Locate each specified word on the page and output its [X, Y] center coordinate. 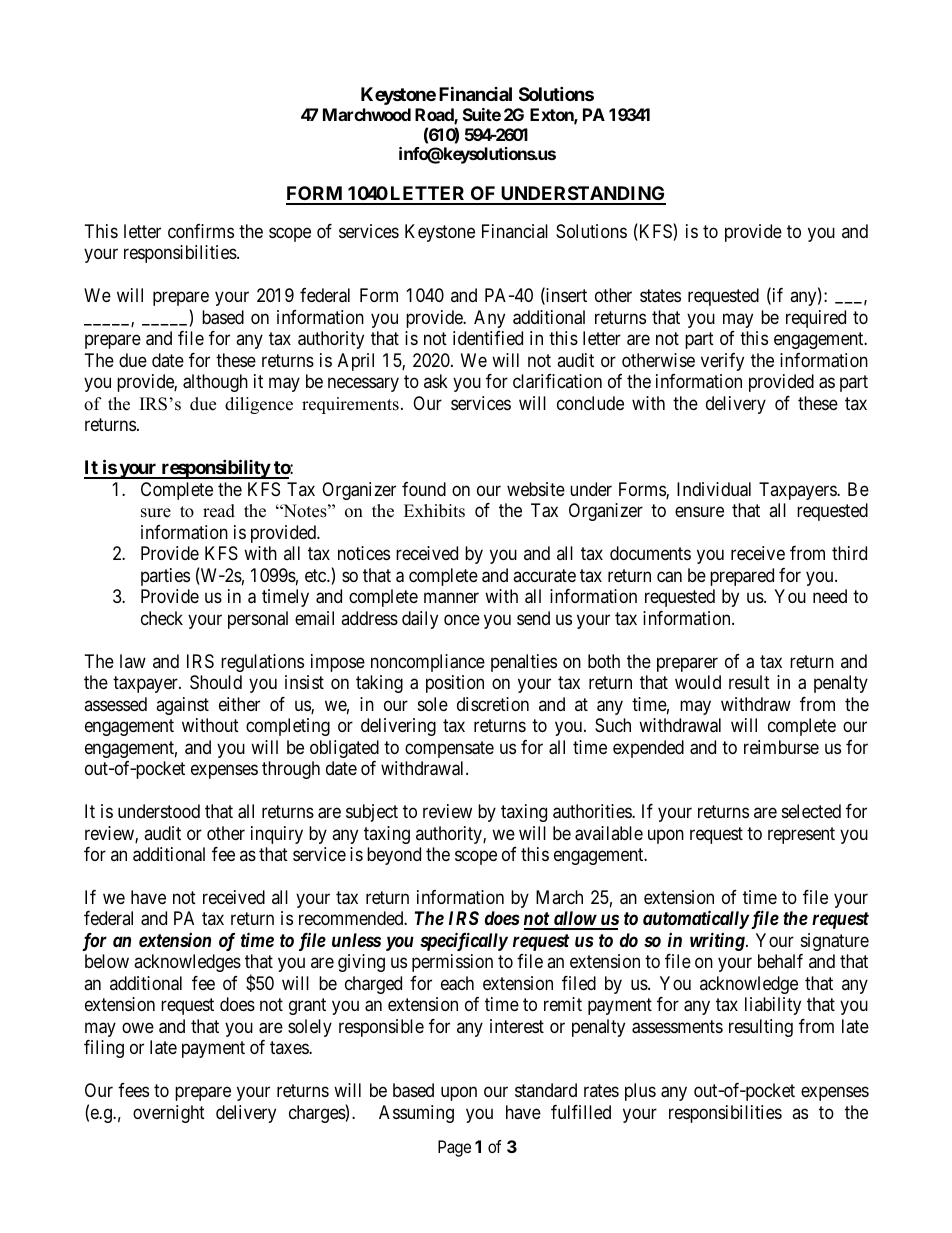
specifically [464, 941]
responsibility [215, 469]
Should [216, 682]
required [816, 319]
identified [488, 338]
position [455, 684]
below [107, 961]
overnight [169, 1114]
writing [718, 941]
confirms [201, 231]
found [424, 489]
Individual [714, 489]
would [698, 682]
